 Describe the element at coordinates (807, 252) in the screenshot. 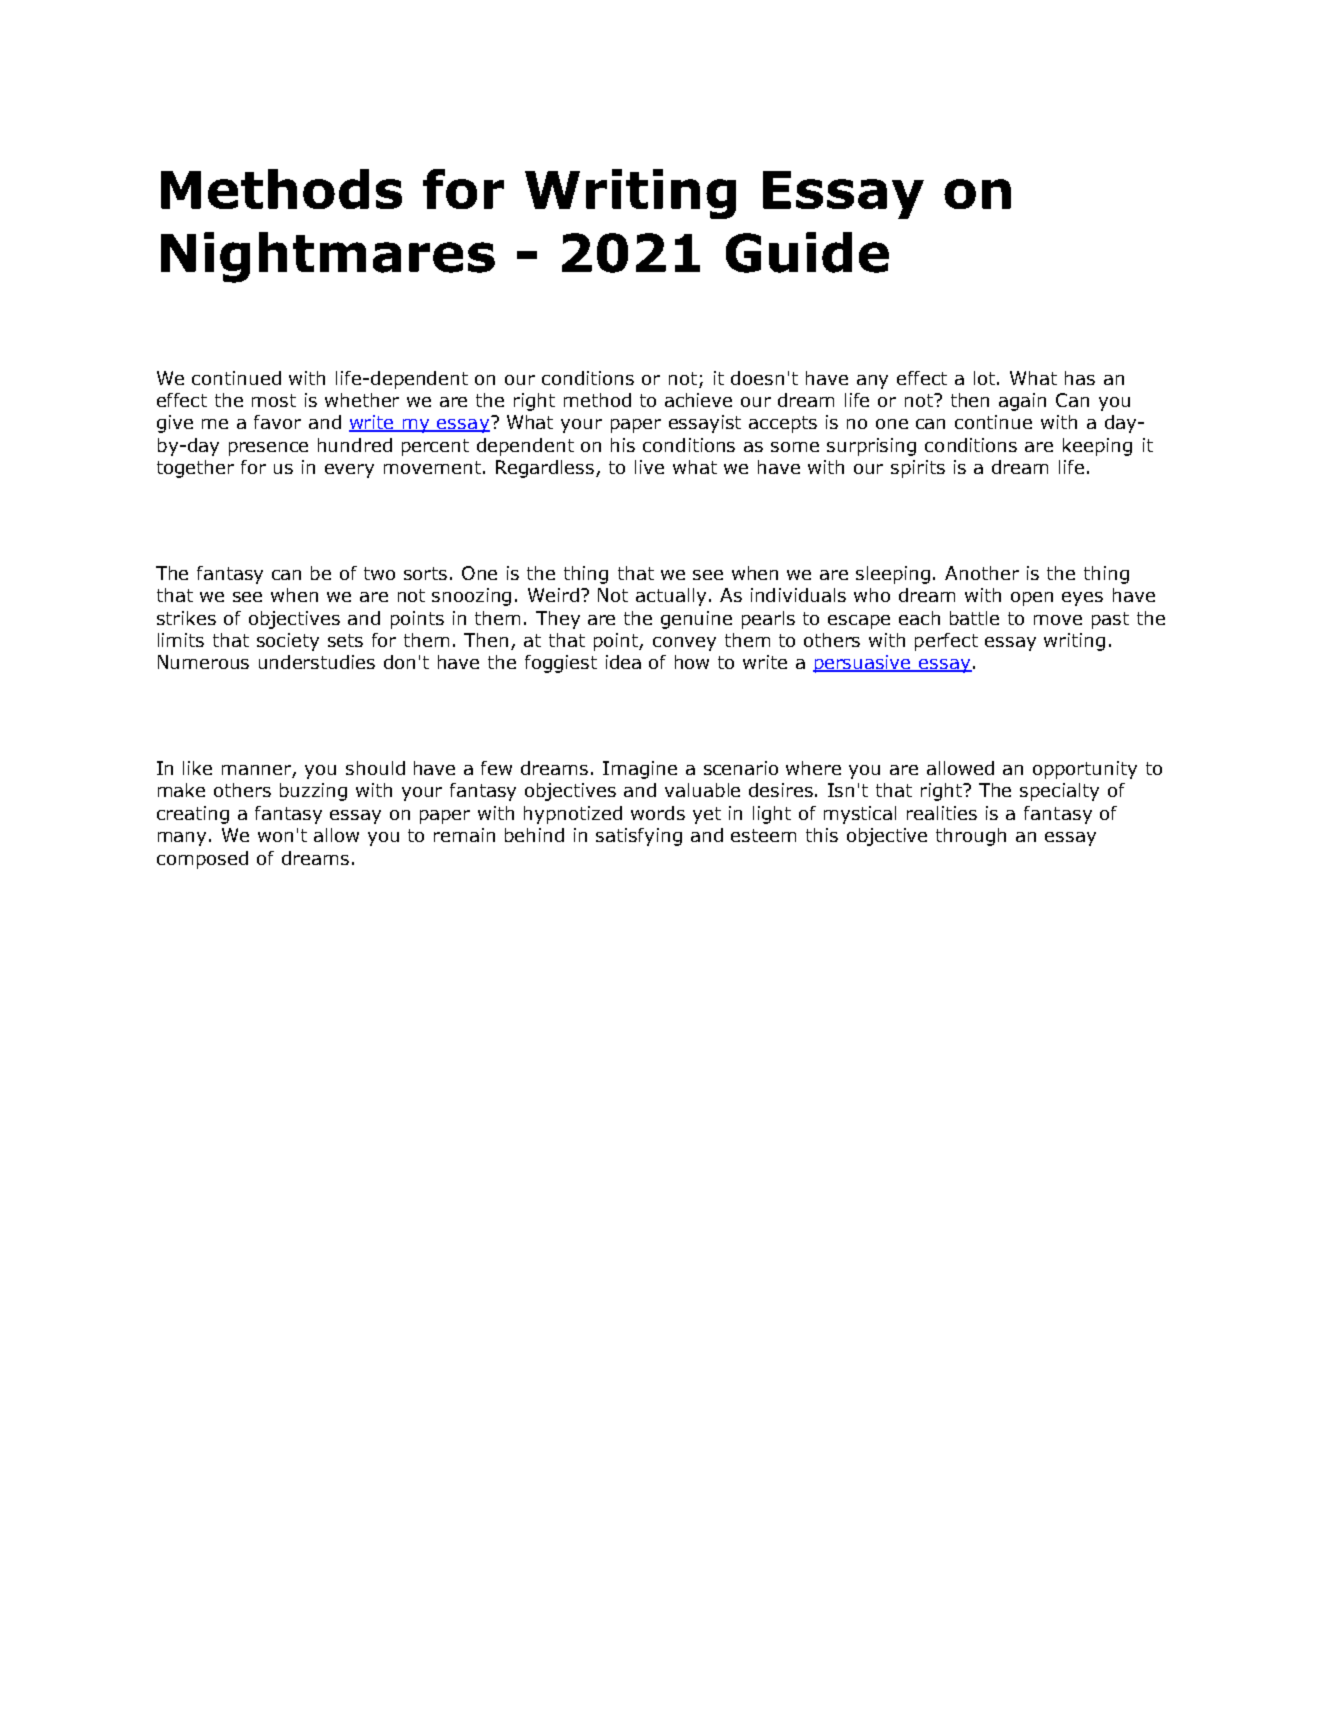

I see `Guide` at that location.
